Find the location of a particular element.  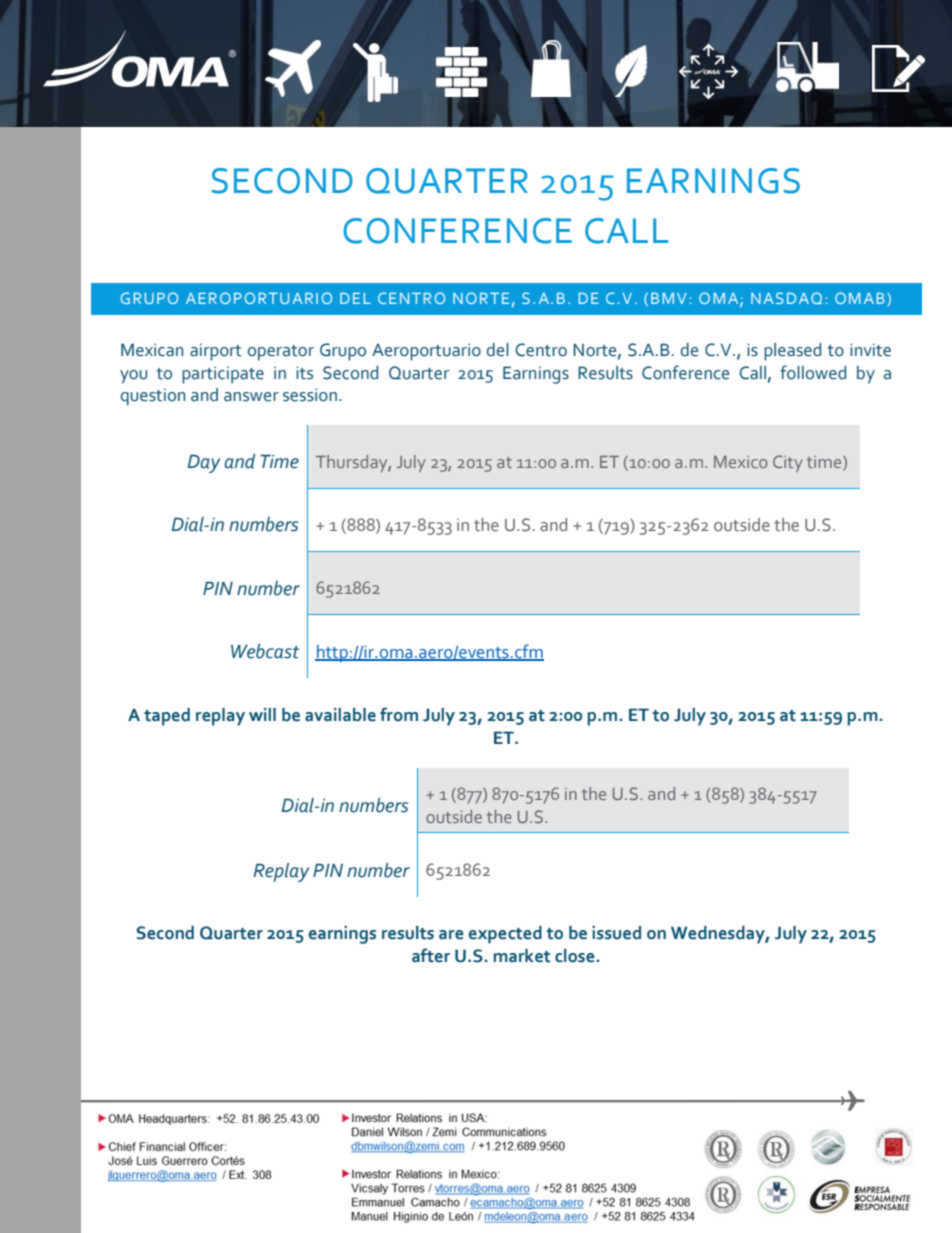

City is located at coordinates (788, 463).
